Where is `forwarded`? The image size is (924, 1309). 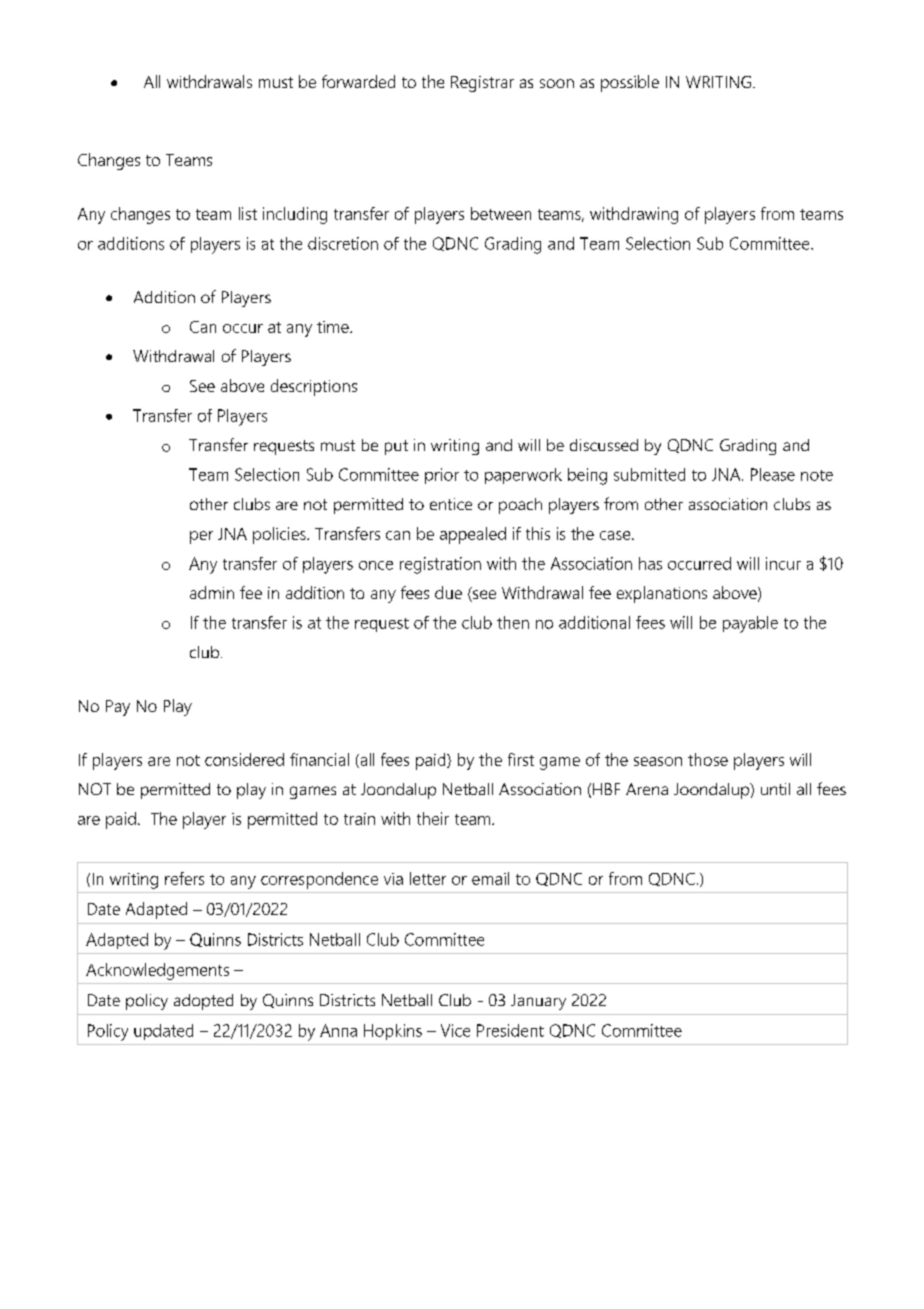
forwarded is located at coordinates (358, 81).
